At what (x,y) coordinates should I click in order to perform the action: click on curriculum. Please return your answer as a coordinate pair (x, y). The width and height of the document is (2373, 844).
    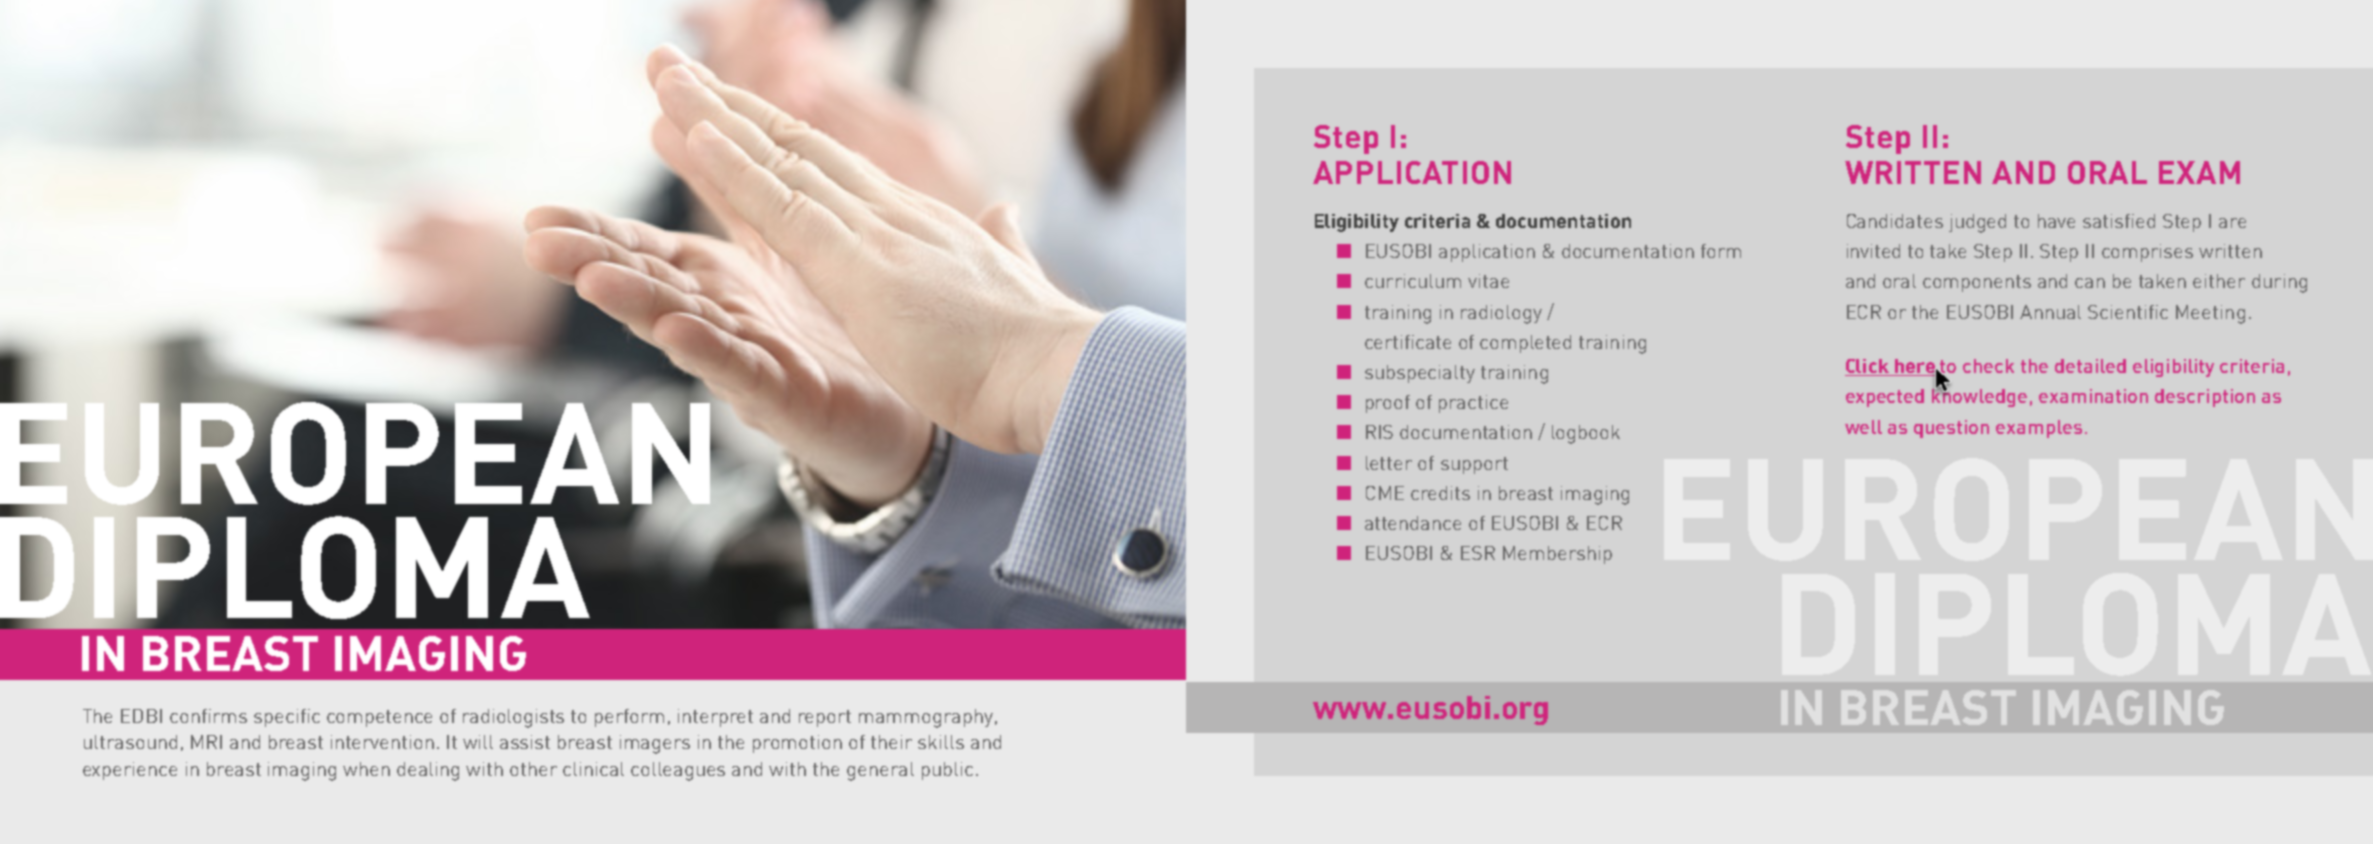
    Looking at the image, I should click on (1413, 281).
